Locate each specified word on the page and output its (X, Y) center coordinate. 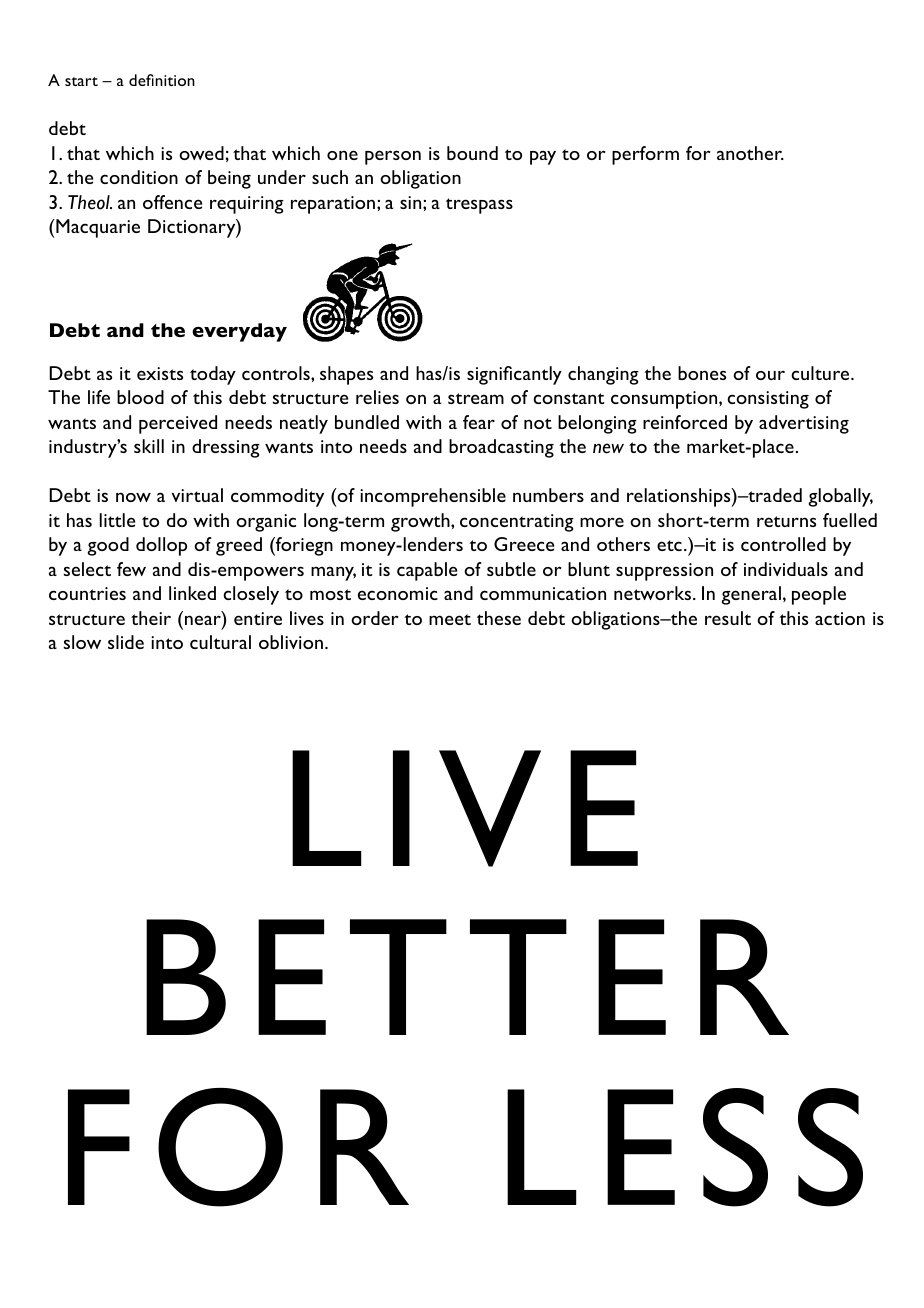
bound (472, 153)
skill (149, 446)
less (685, 1147)
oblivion (291, 642)
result (728, 618)
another (750, 153)
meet (450, 619)
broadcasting (501, 448)
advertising (804, 424)
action (840, 618)
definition (162, 80)
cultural (220, 642)
